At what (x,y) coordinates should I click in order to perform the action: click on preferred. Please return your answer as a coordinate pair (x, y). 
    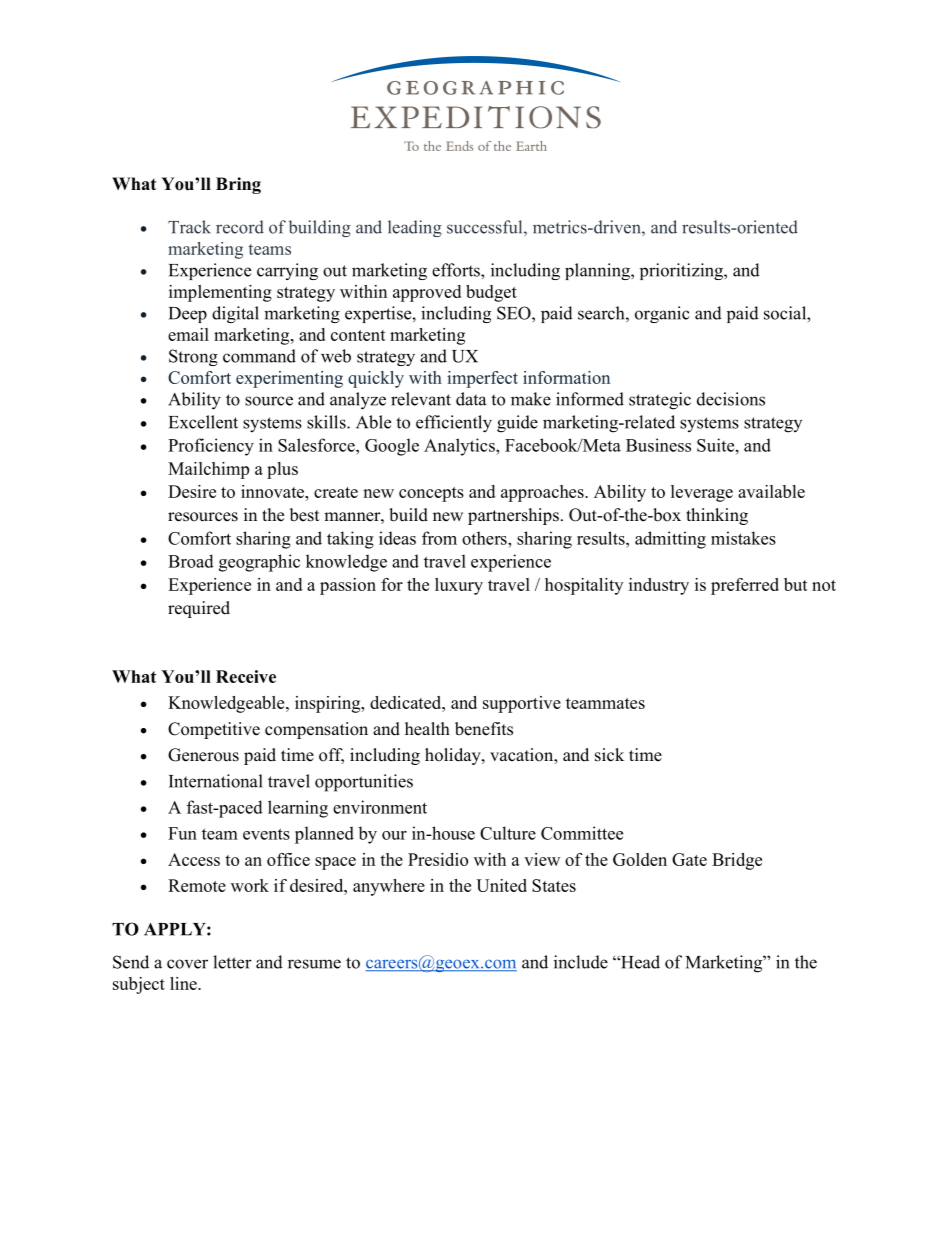
    Looking at the image, I should click on (745, 586).
